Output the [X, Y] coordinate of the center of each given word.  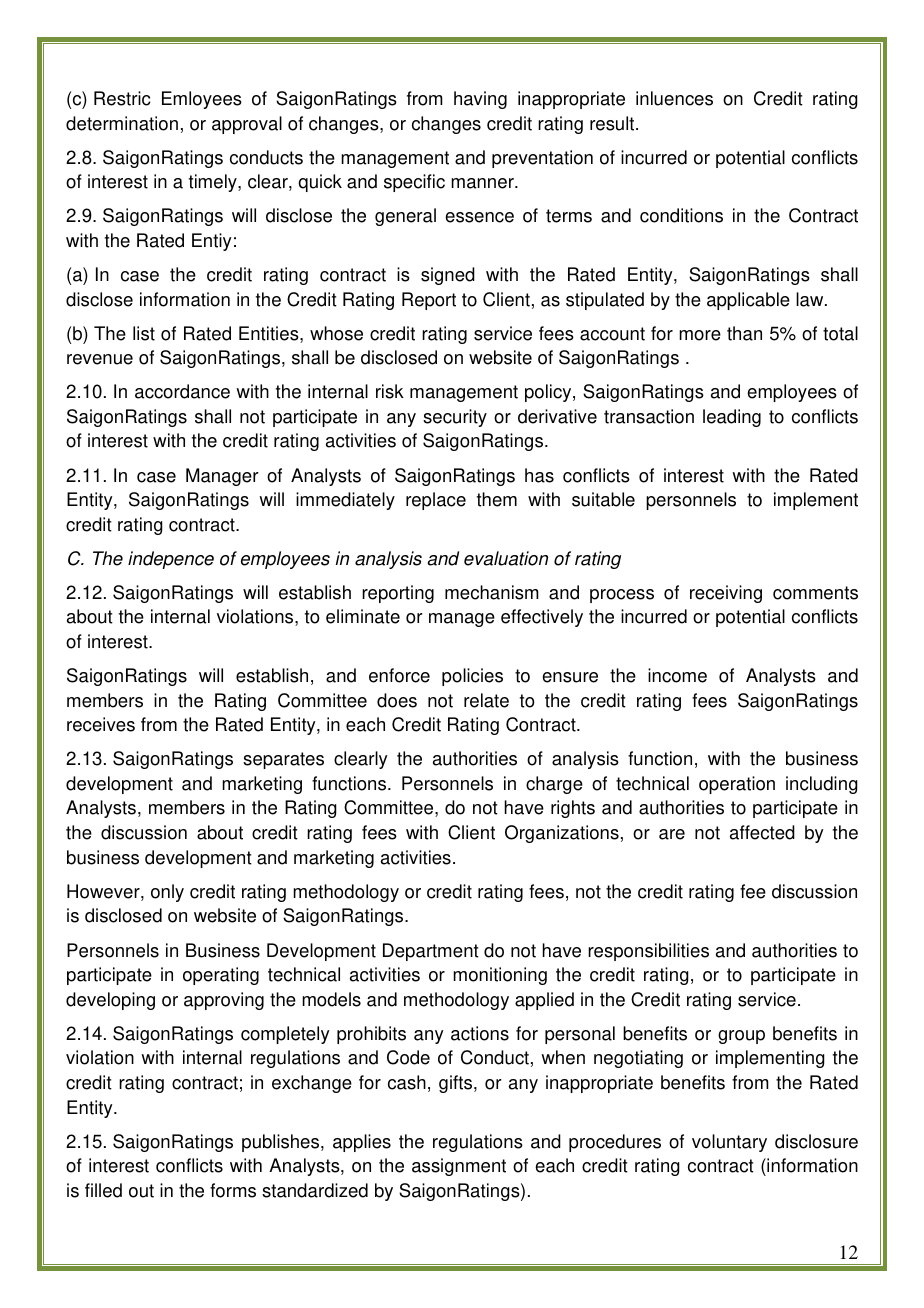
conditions [681, 215]
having [480, 100]
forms [233, 1190]
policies [472, 677]
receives [101, 724]
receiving [726, 594]
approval [247, 125]
